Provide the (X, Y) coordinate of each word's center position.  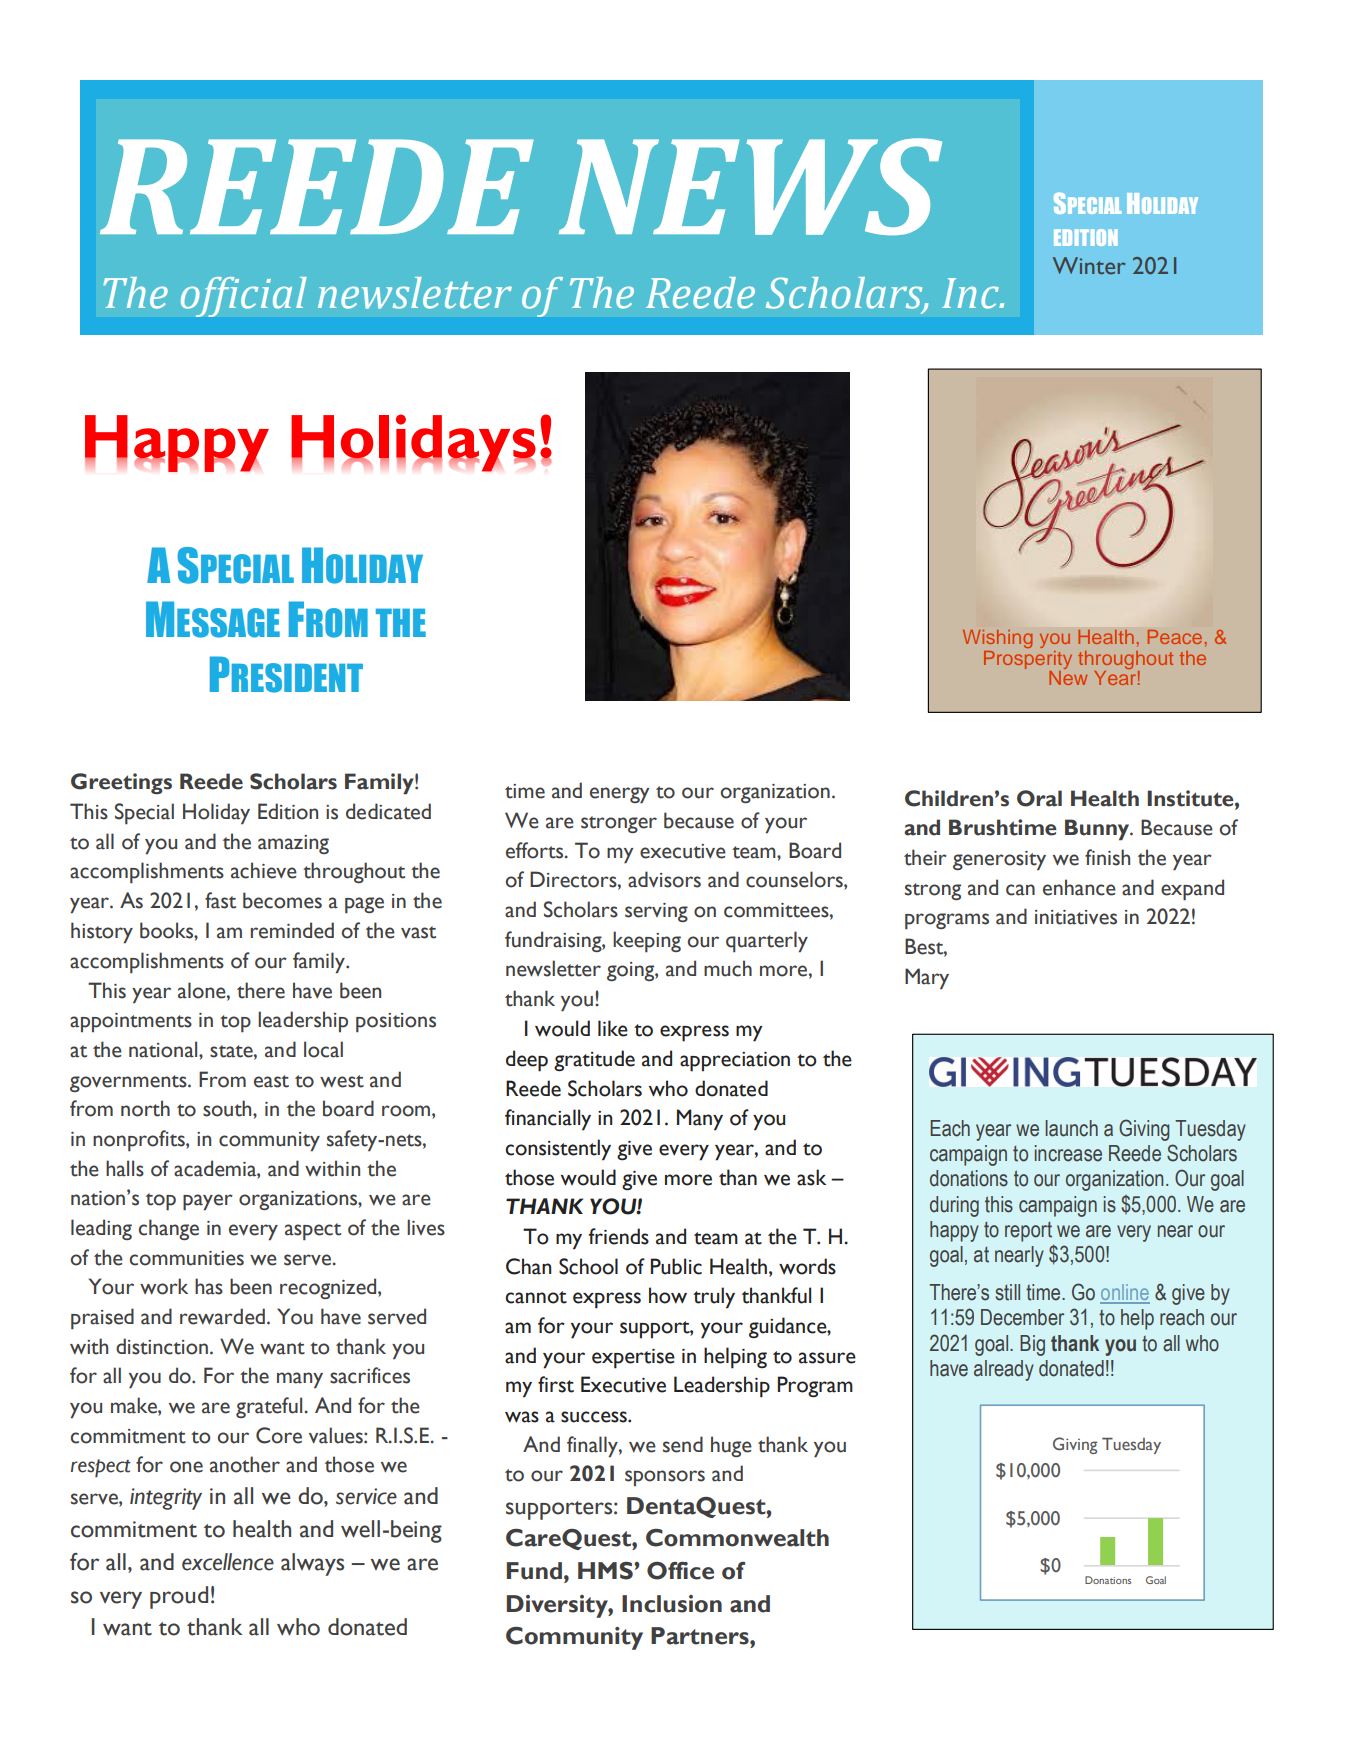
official (244, 297)
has (209, 1286)
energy (619, 795)
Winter (1089, 266)
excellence (228, 1562)
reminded (292, 930)
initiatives (1076, 917)
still (1007, 1292)
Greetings (121, 783)
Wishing (997, 639)
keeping (647, 941)
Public (676, 1266)
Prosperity (1028, 660)
